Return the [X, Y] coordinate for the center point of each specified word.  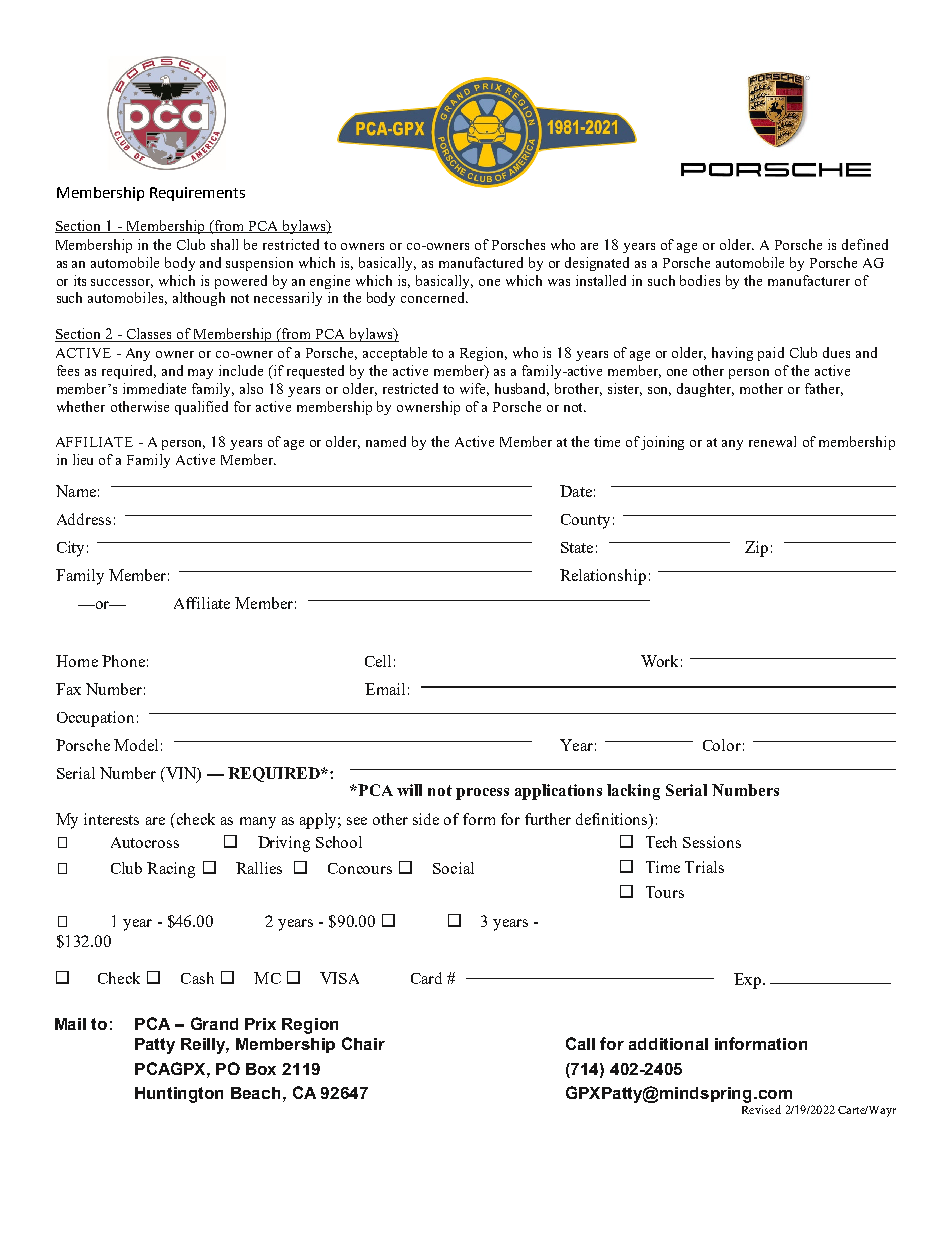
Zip [756, 549]
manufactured [481, 262]
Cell [378, 661]
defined [865, 244]
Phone [123, 661]
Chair [363, 1043]
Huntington [179, 1095]
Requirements [197, 194]
